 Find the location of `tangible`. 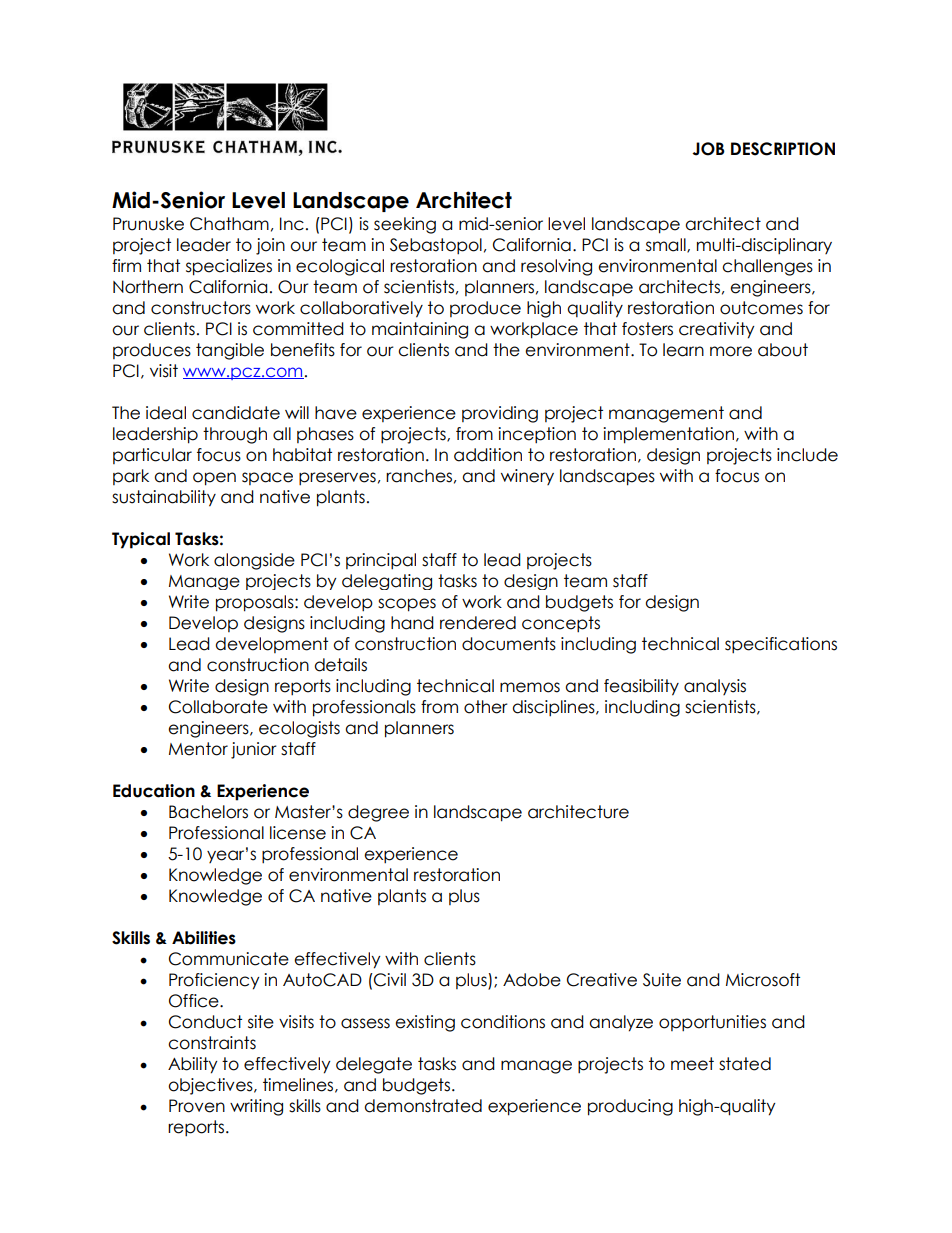

tangible is located at coordinates (230, 351).
